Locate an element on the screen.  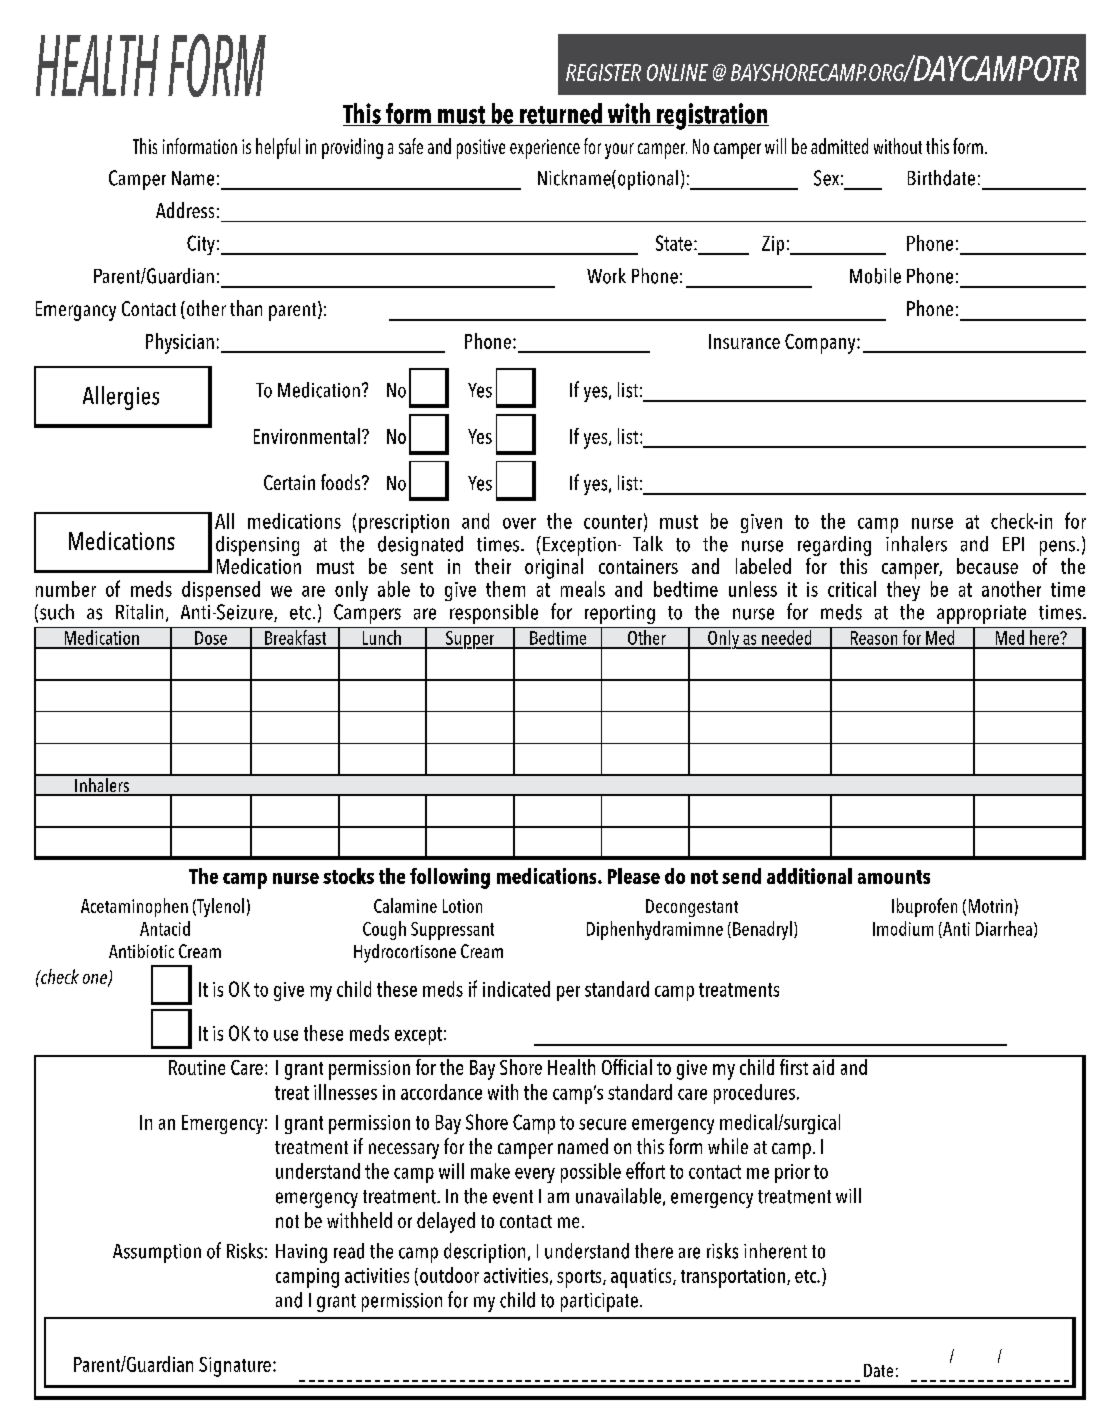
participate is located at coordinates (599, 1302).
